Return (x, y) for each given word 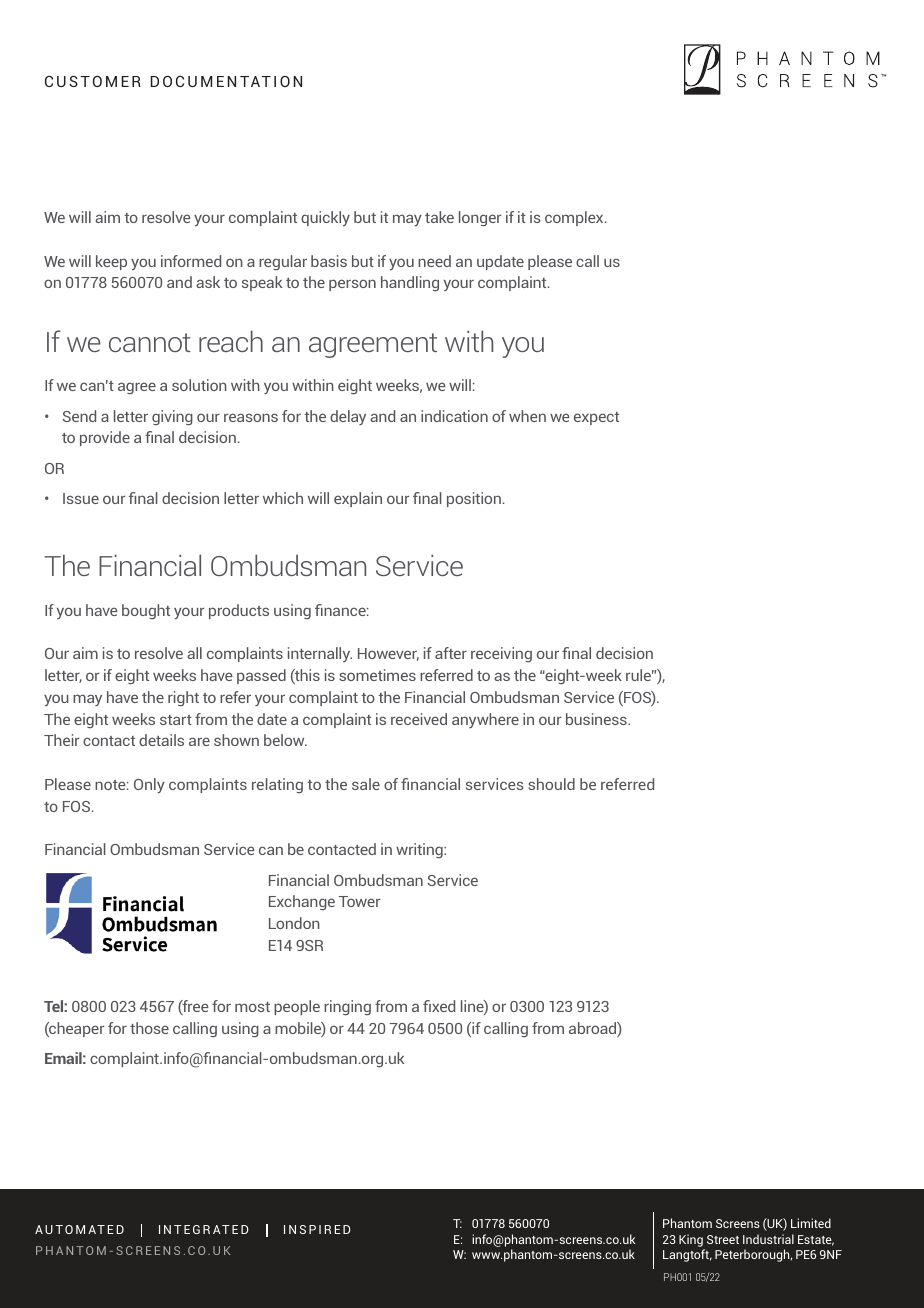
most (252, 1007)
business (597, 719)
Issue (81, 498)
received (419, 719)
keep (111, 262)
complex (575, 218)
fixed (439, 1006)
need (434, 261)
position (474, 499)
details (161, 740)
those (149, 1028)
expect (596, 418)
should (551, 784)
